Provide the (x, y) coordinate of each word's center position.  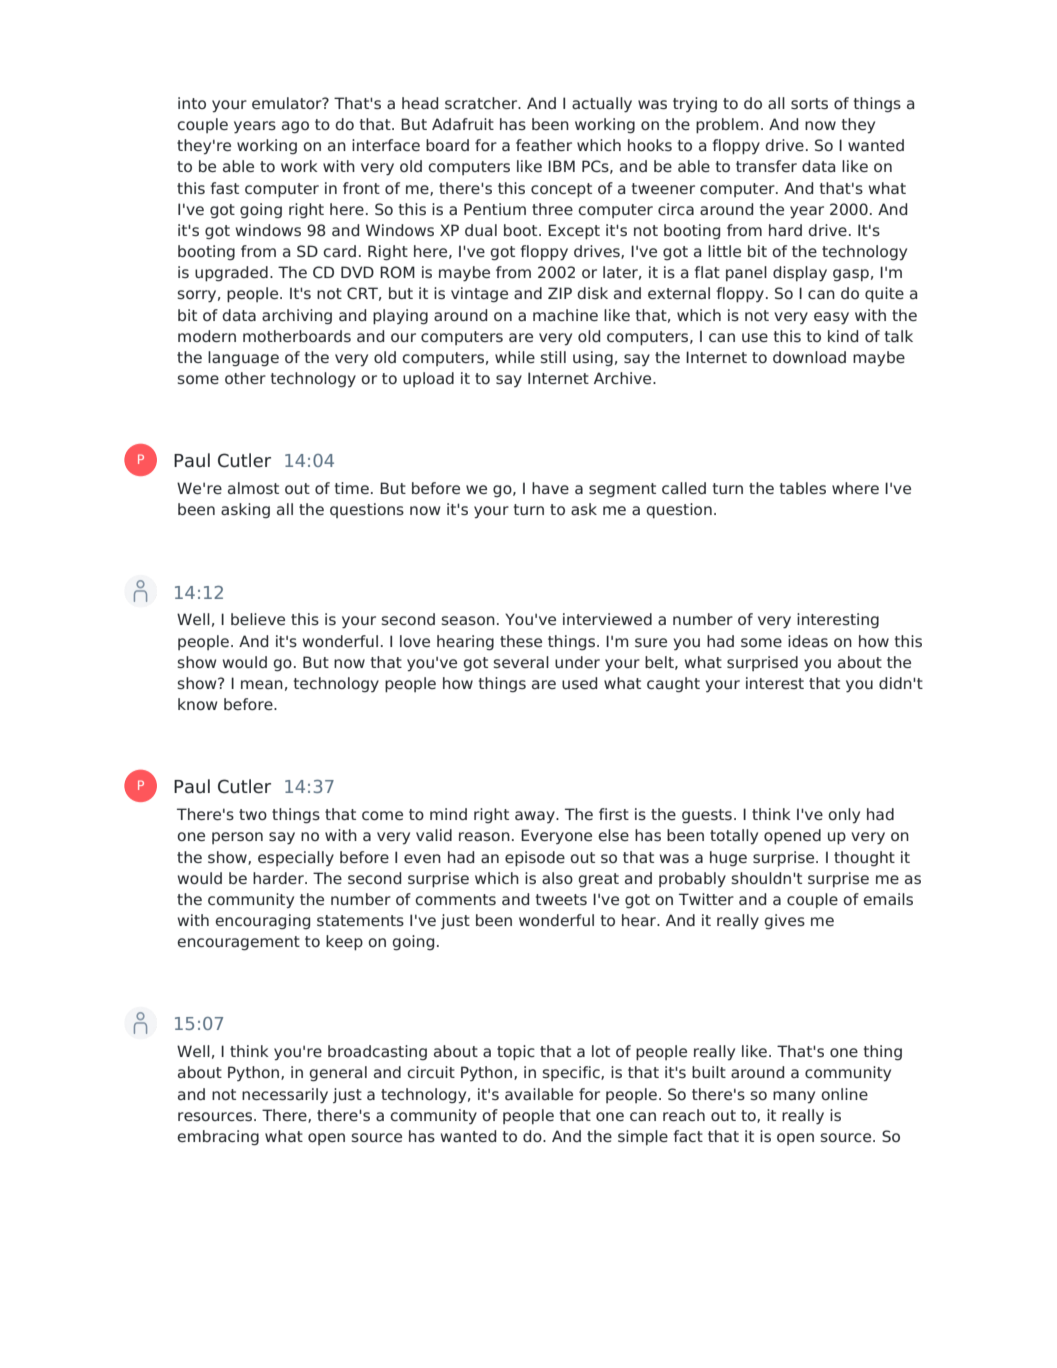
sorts (809, 103)
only (844, 816)
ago (295, 127)
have (550, 488)
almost (253, 488)
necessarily (285, 1096)
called (684, 488)
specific (572, 1073)
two (253, 814)
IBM (561, 166)
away (536, 817)
